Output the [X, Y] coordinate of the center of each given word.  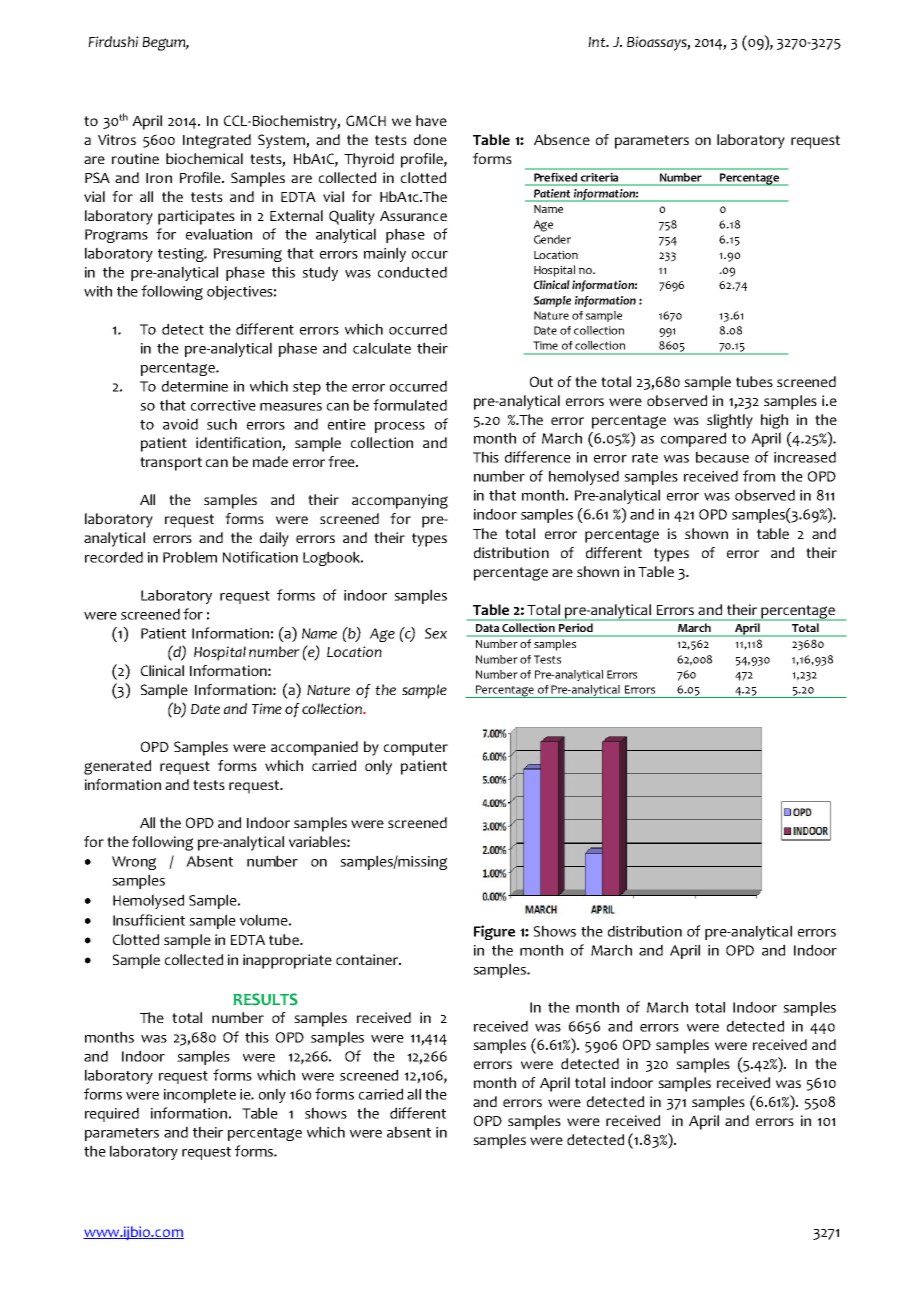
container [368, 959]
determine [195, 386]
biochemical [204, 158]
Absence [562, 139]
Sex [436, 633]
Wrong [134, 863]
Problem [190, 557]
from [759, 476]
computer [416, 749]
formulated [410, 405]
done [430, 139]
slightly [730, 421]
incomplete [200, 1095]
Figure [494, 932]
